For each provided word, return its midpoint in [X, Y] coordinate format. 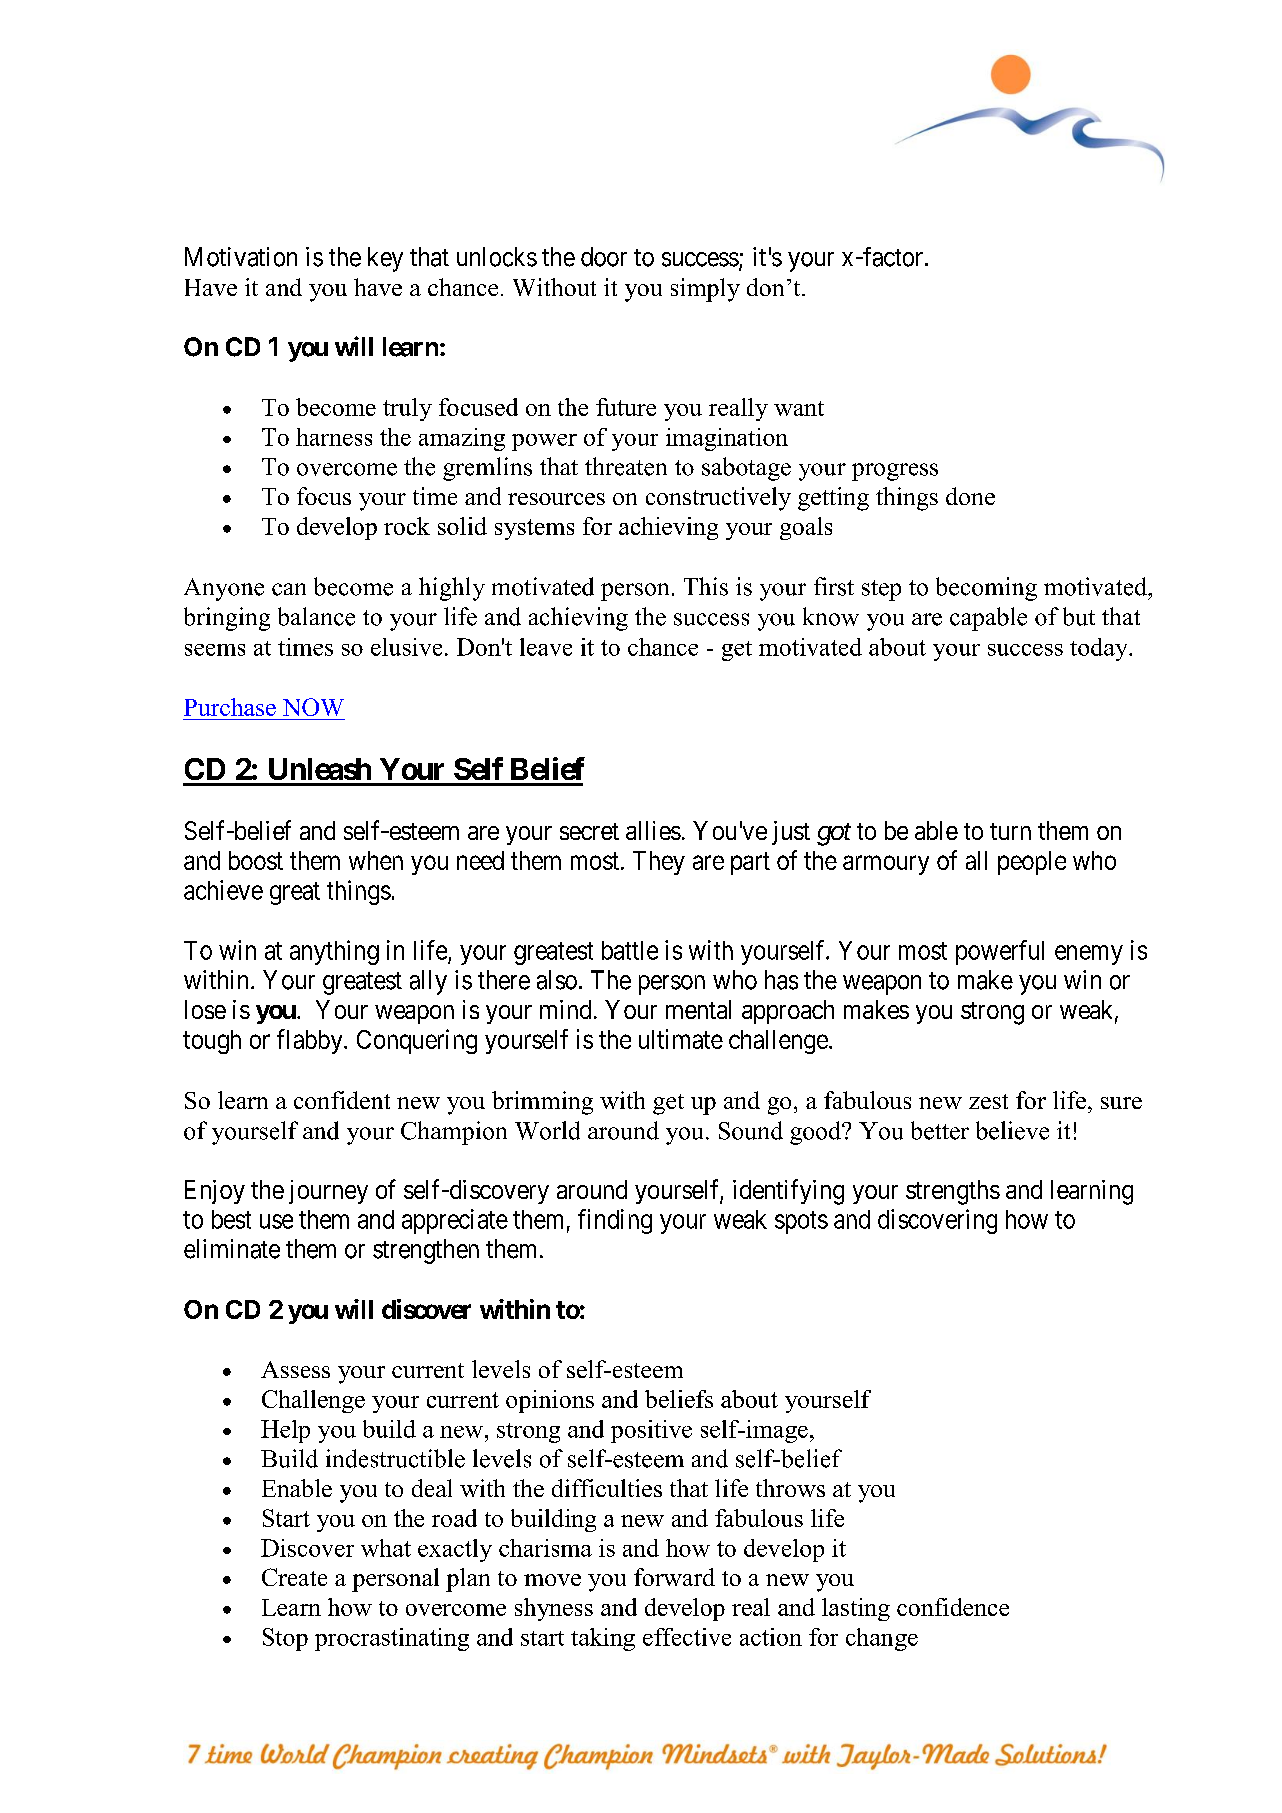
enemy [1089, 955]
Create [294, 1577]
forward [674, 1577]
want [799, 408]
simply [705, 290]
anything [334, 952]
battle [630, 950]
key [385, 259]
